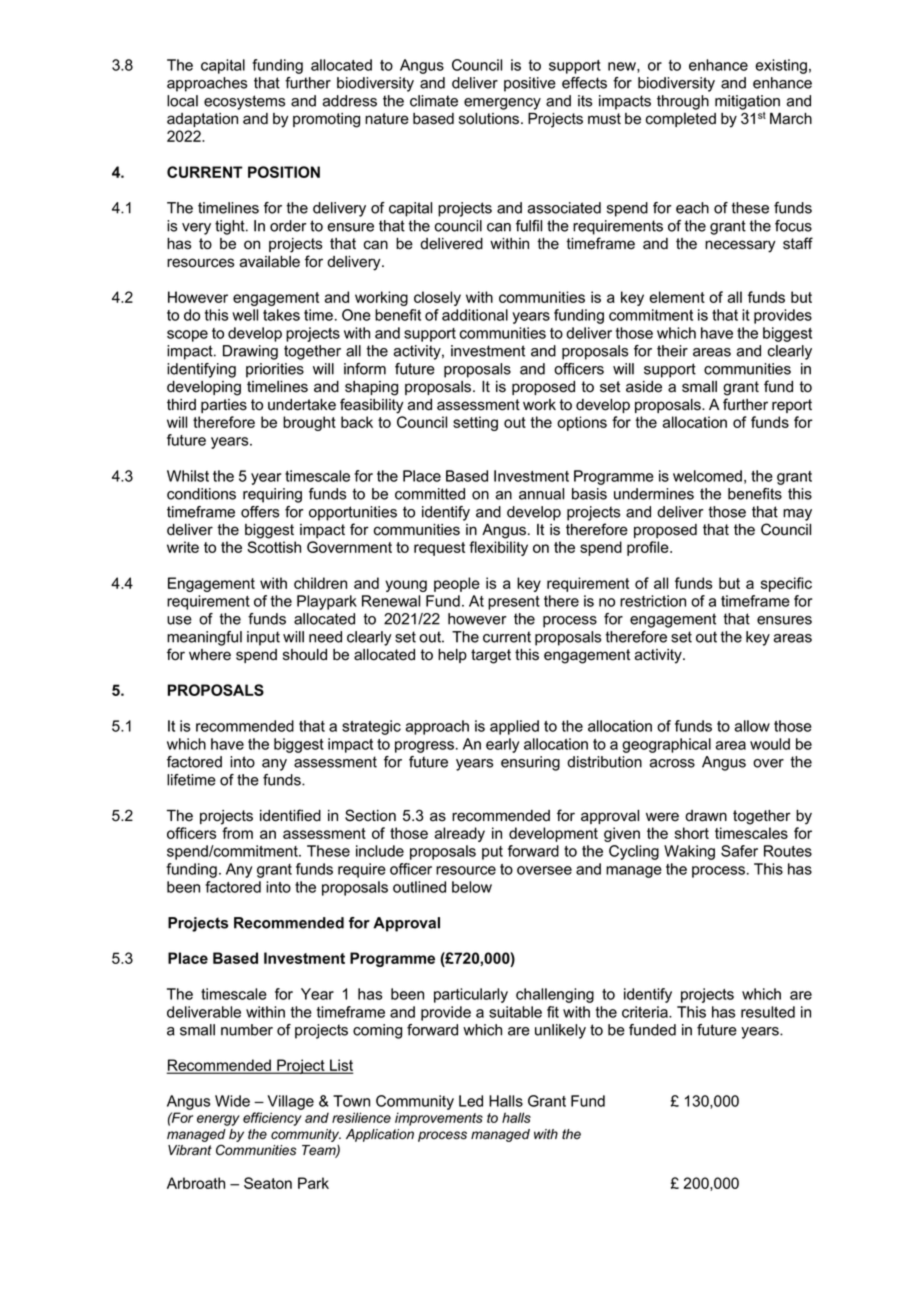  What do you see at coordinates (490, 119) in the screenshot?
I see `solutions` at bounding box center [490, 119].
